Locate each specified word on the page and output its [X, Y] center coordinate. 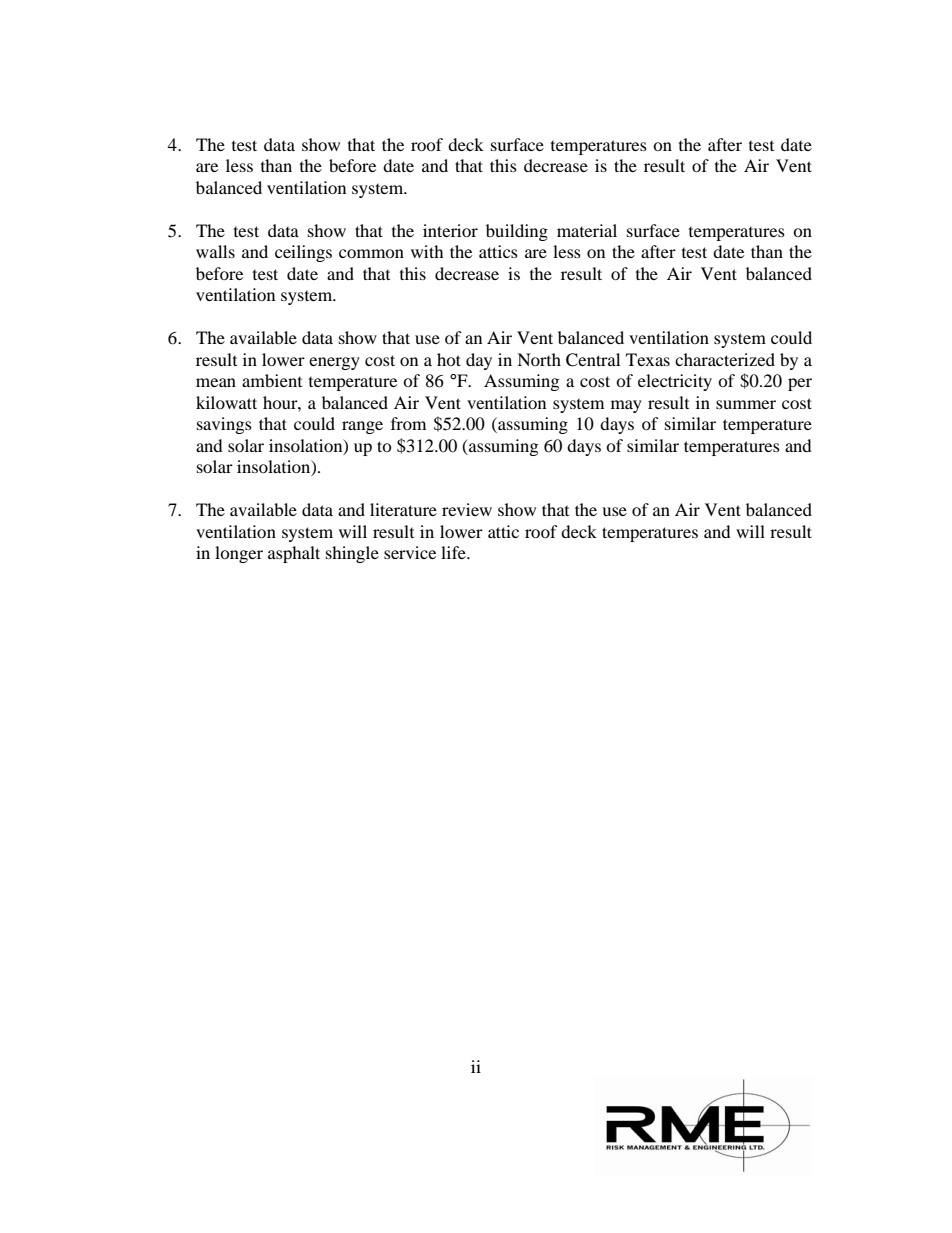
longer [239, 554]
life [454, 552]
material [587, 230]
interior [450, 230]
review [467, 509]
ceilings [303, 253]
